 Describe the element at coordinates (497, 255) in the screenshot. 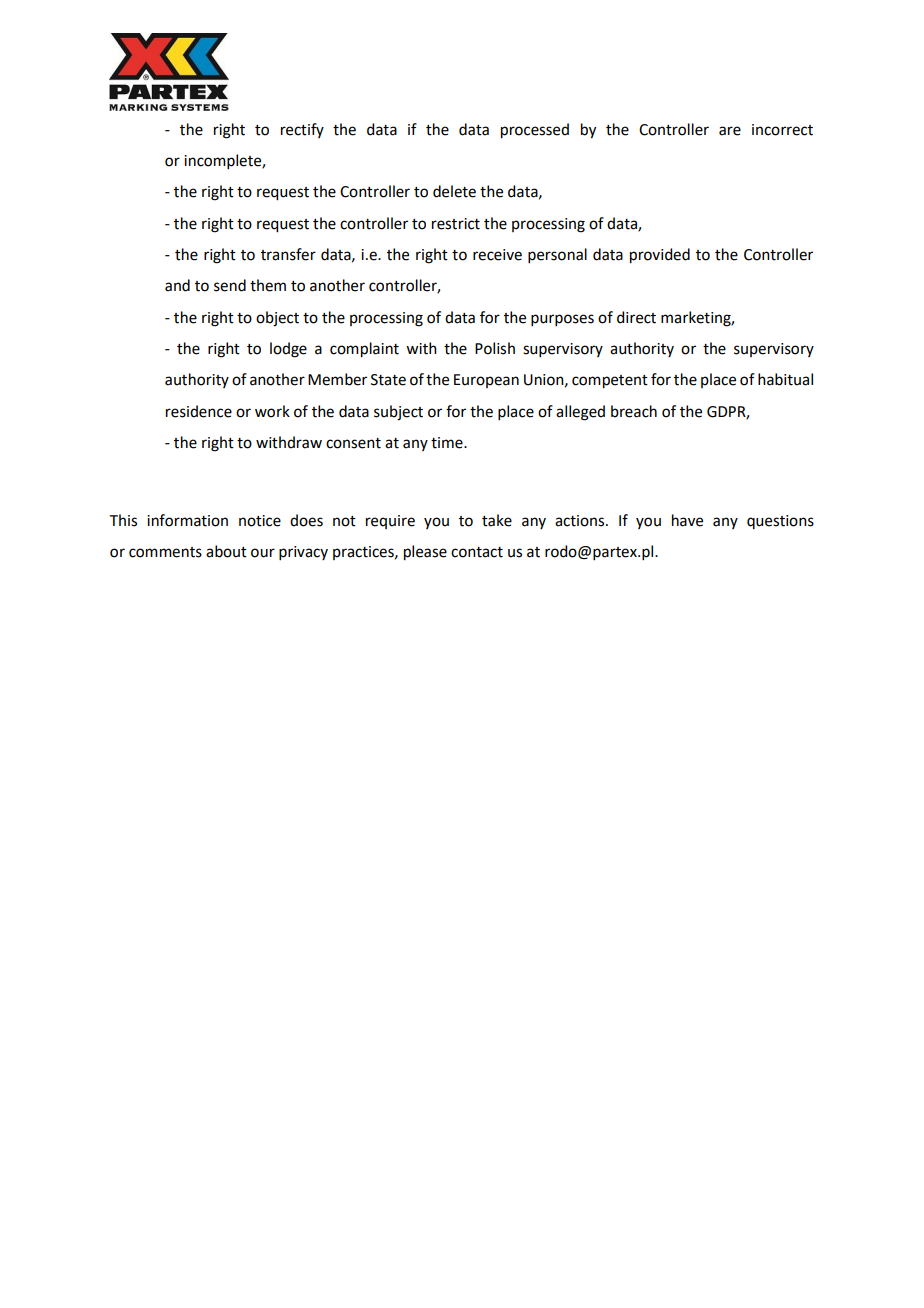

I see `receive` at that location.
